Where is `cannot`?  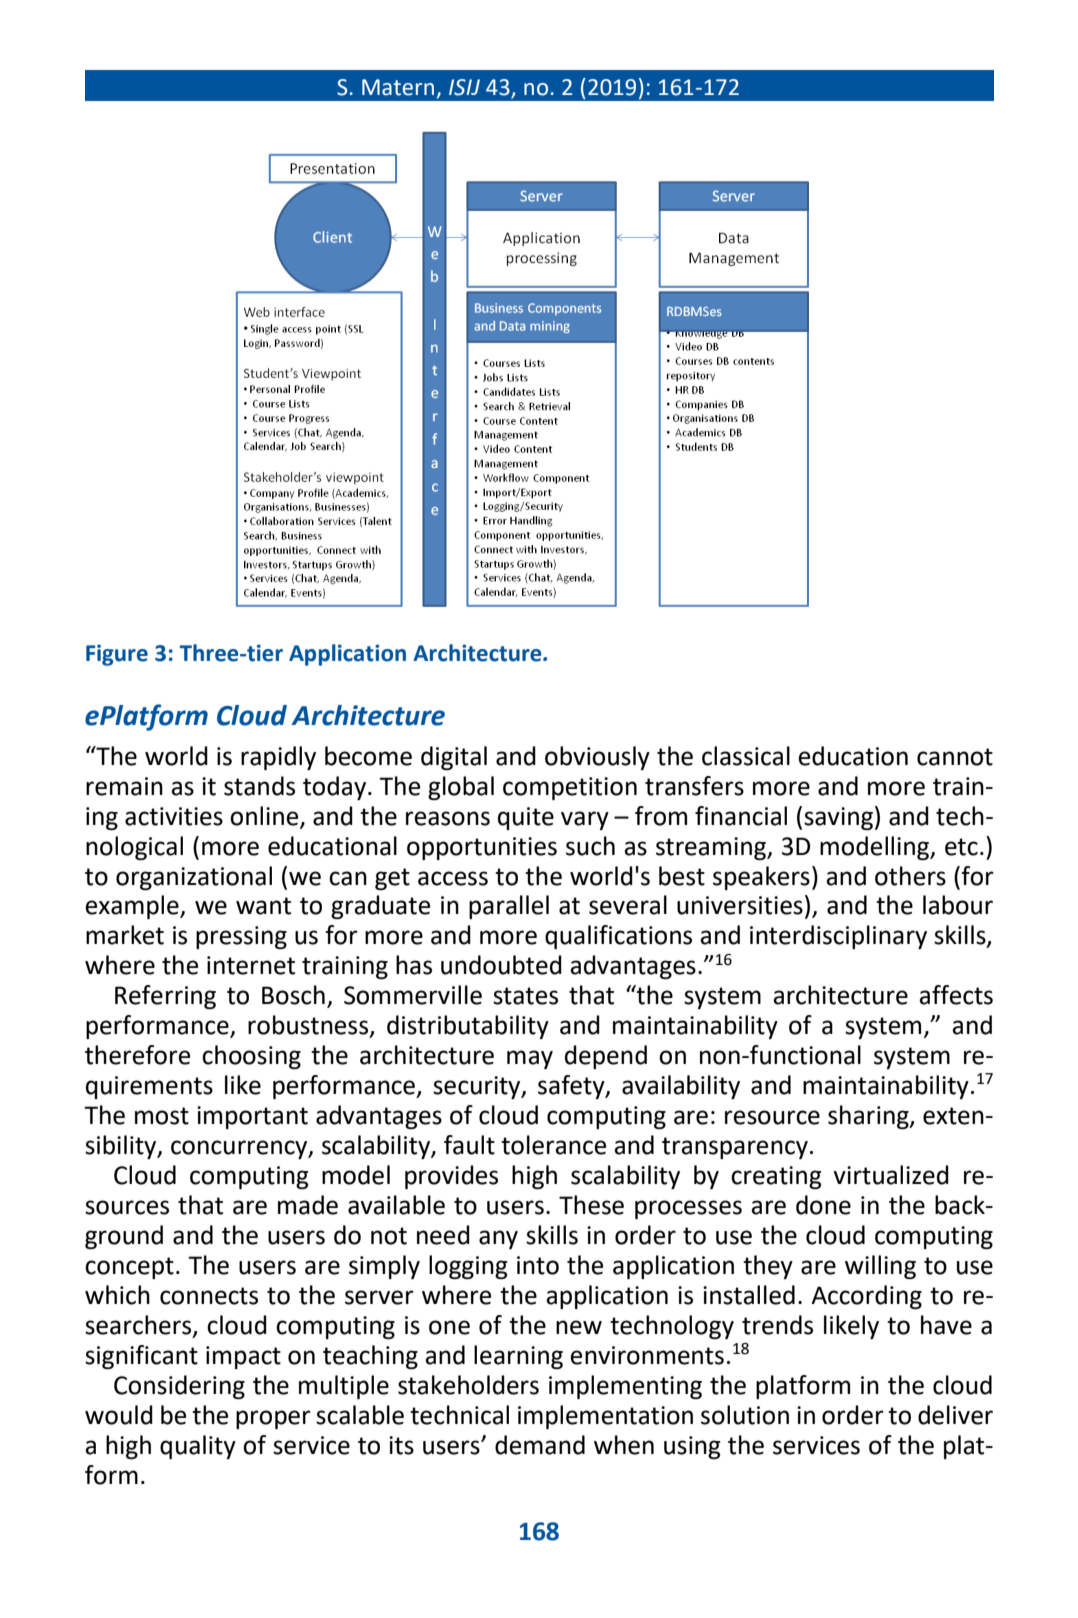 cannot is located at coordinates (955, 757).
